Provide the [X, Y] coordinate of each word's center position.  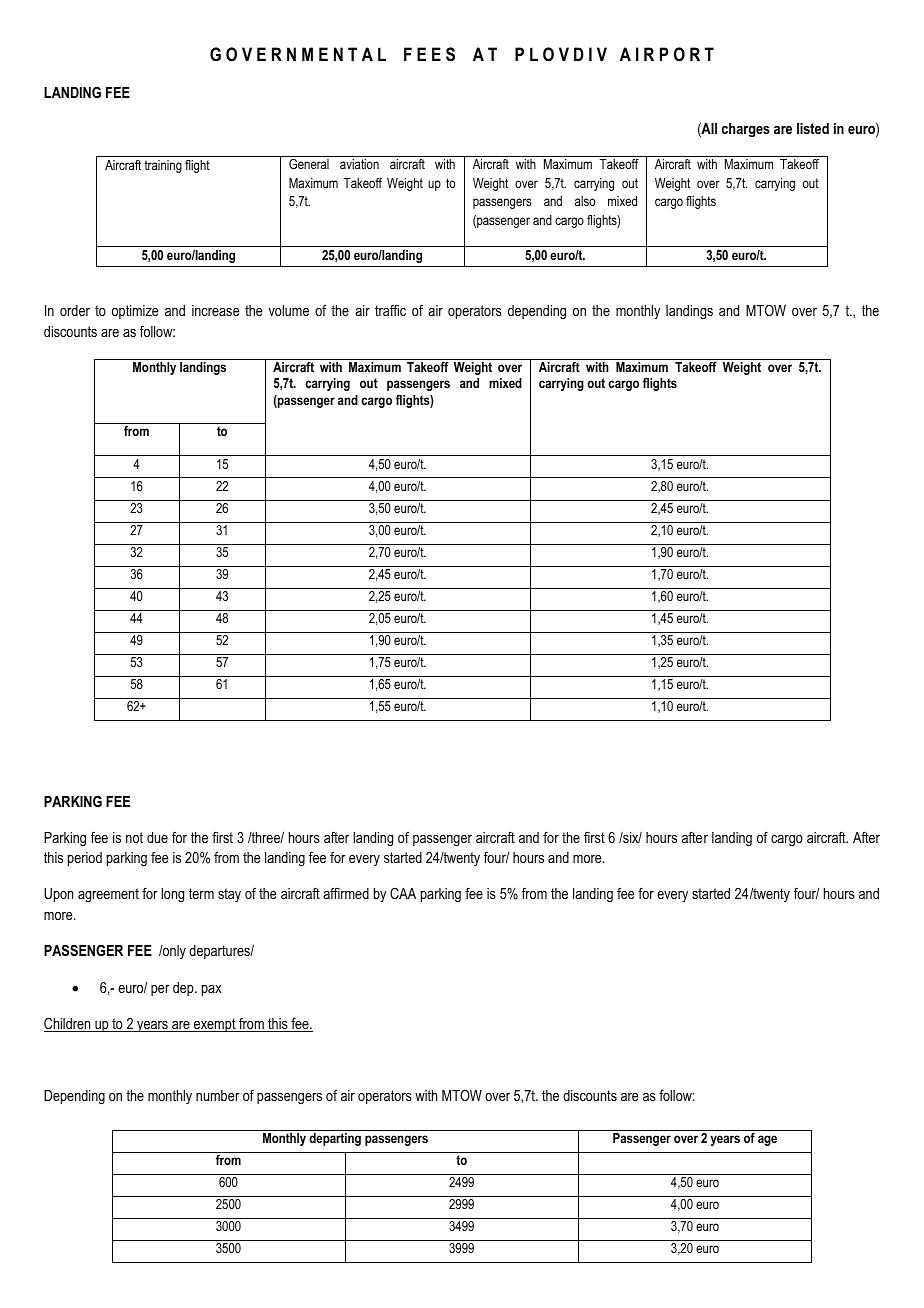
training [163, 166]
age [767, 1140]
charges [746, 130]
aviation [359, 164]
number [218, 1095]
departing [335, 1139]
